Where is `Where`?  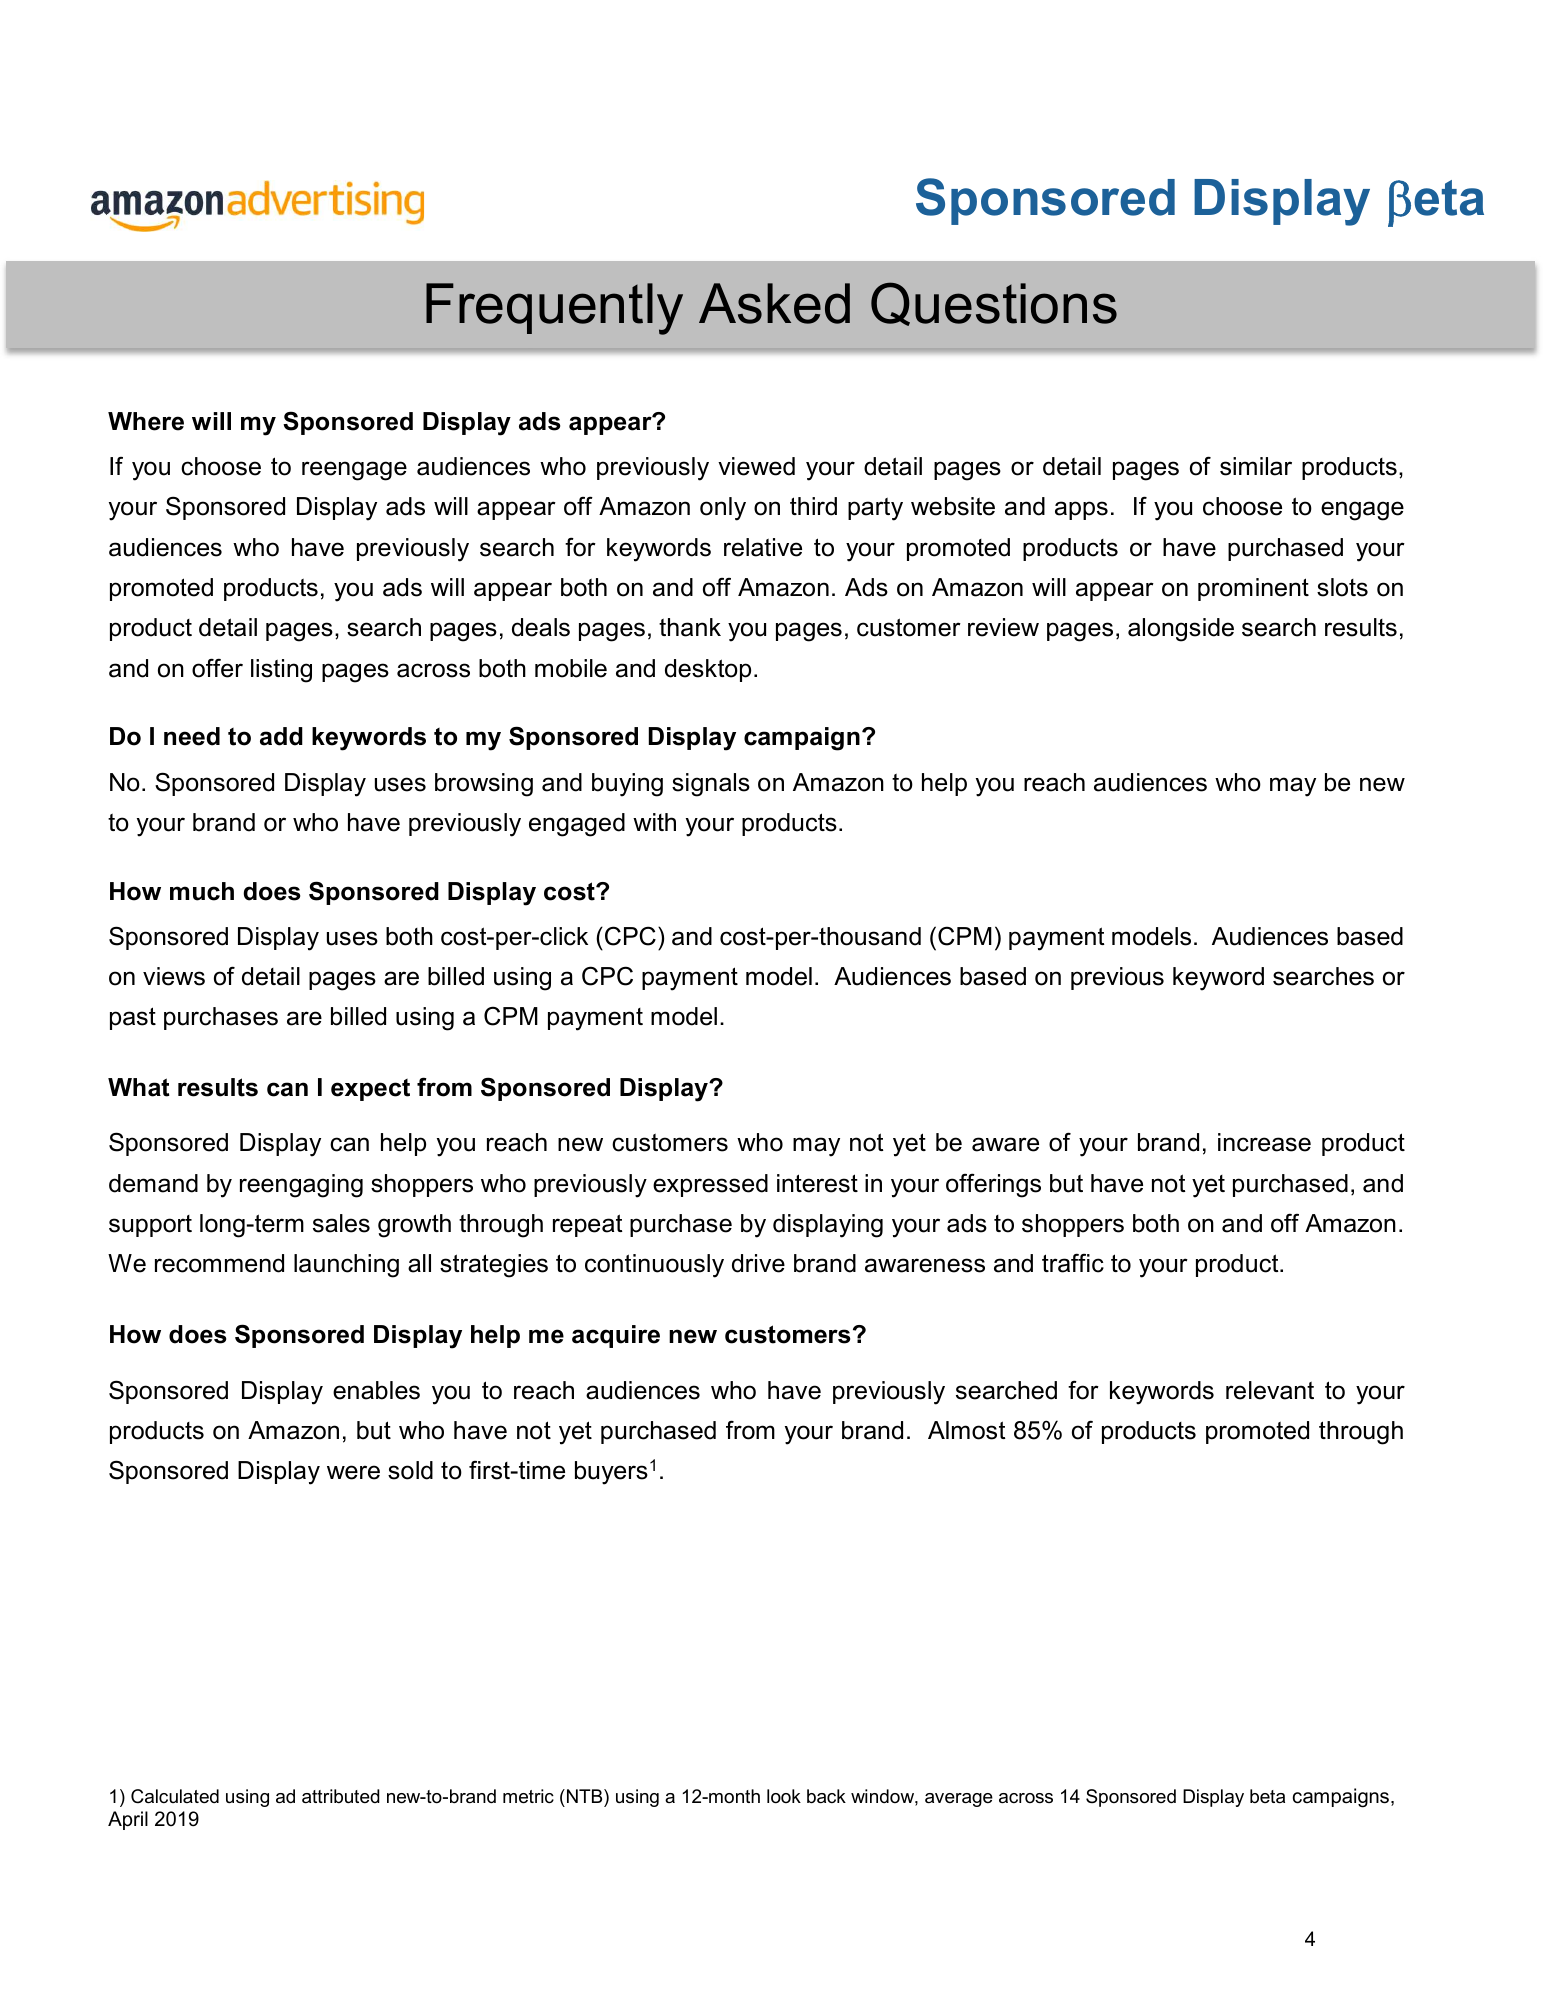
Where is located at coordinates (146, 421).
